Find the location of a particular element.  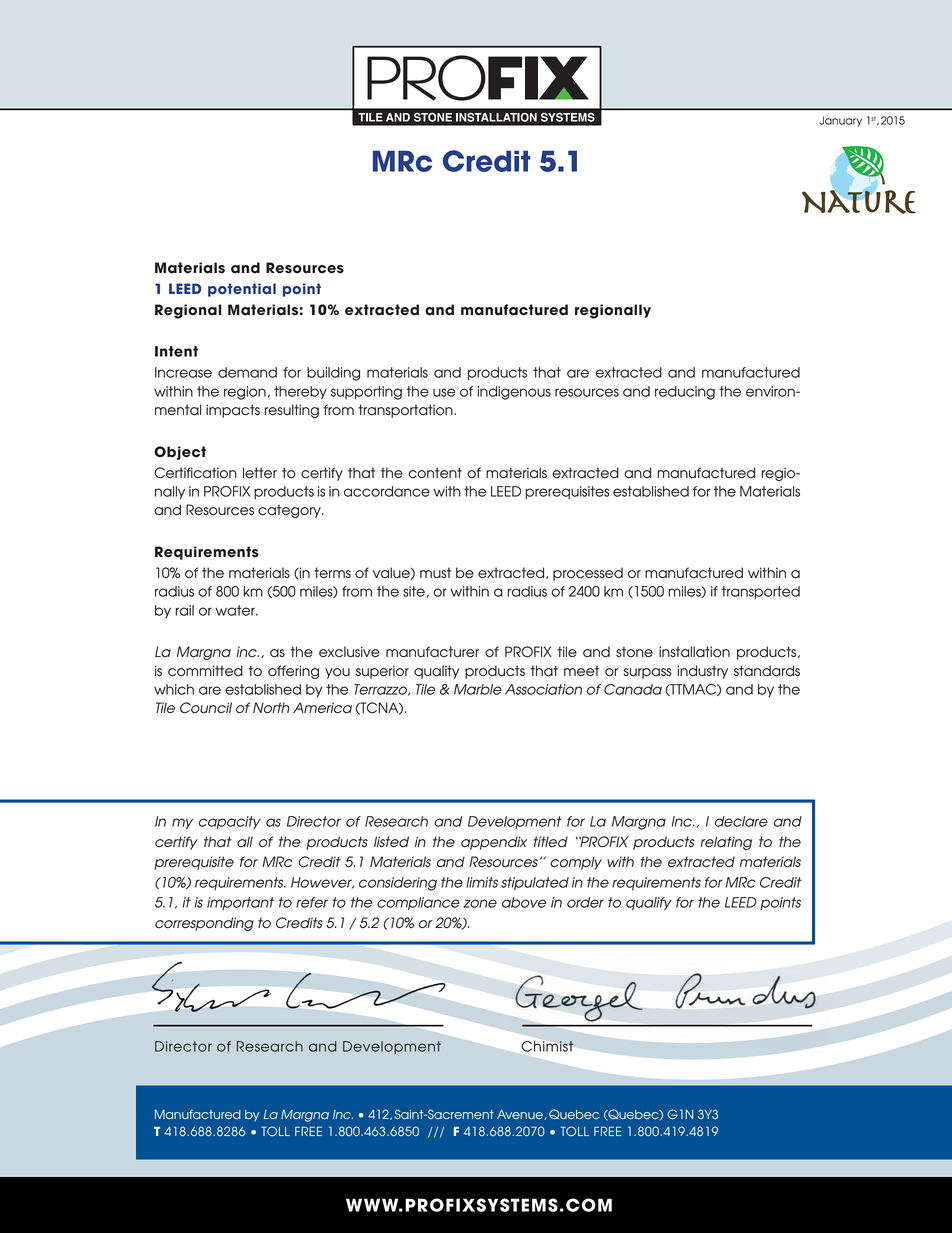

qualify is located at coordinates (649, 903).
